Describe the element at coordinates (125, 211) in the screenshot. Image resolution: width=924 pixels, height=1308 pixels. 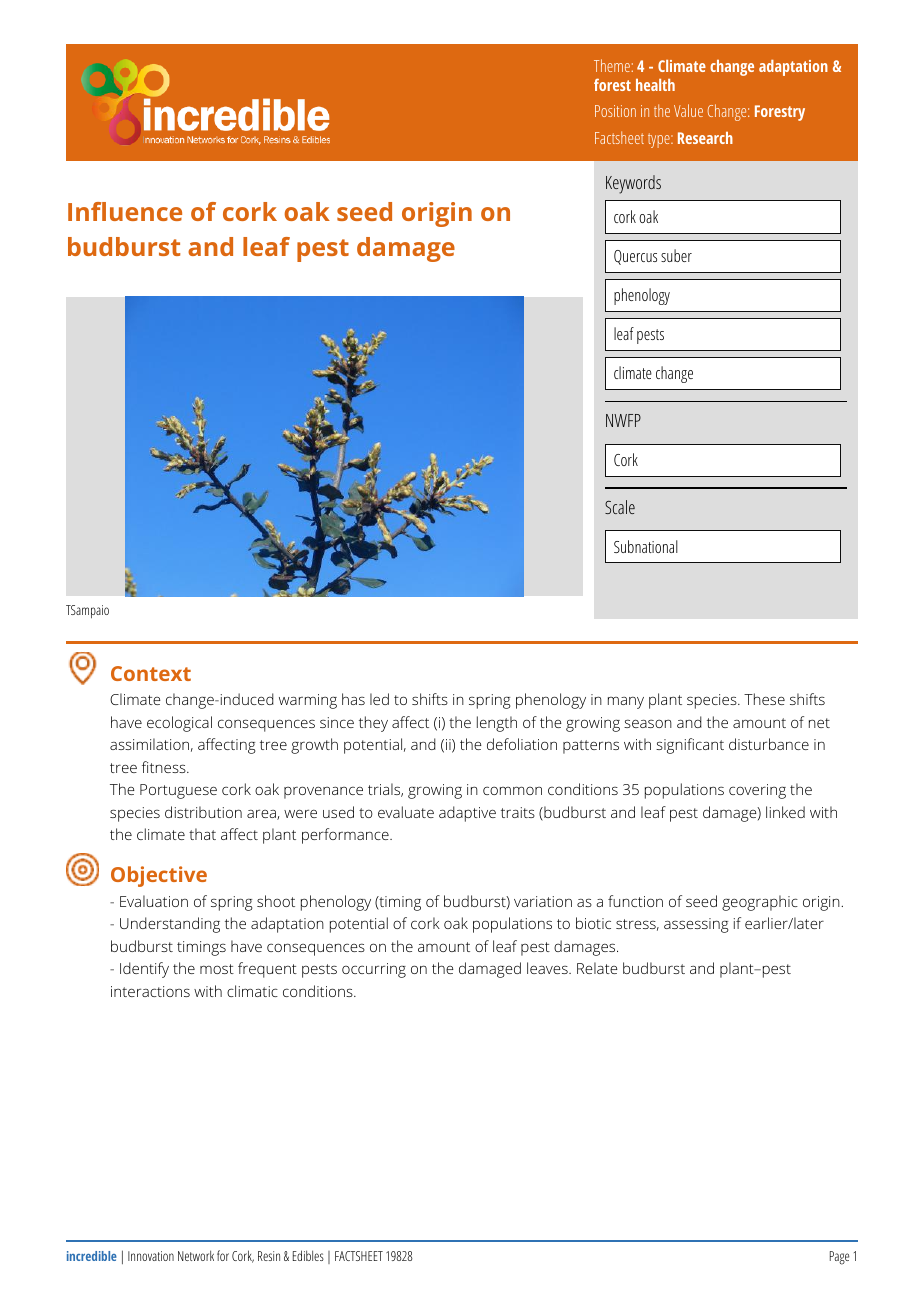
I see `Influence` at that location.
